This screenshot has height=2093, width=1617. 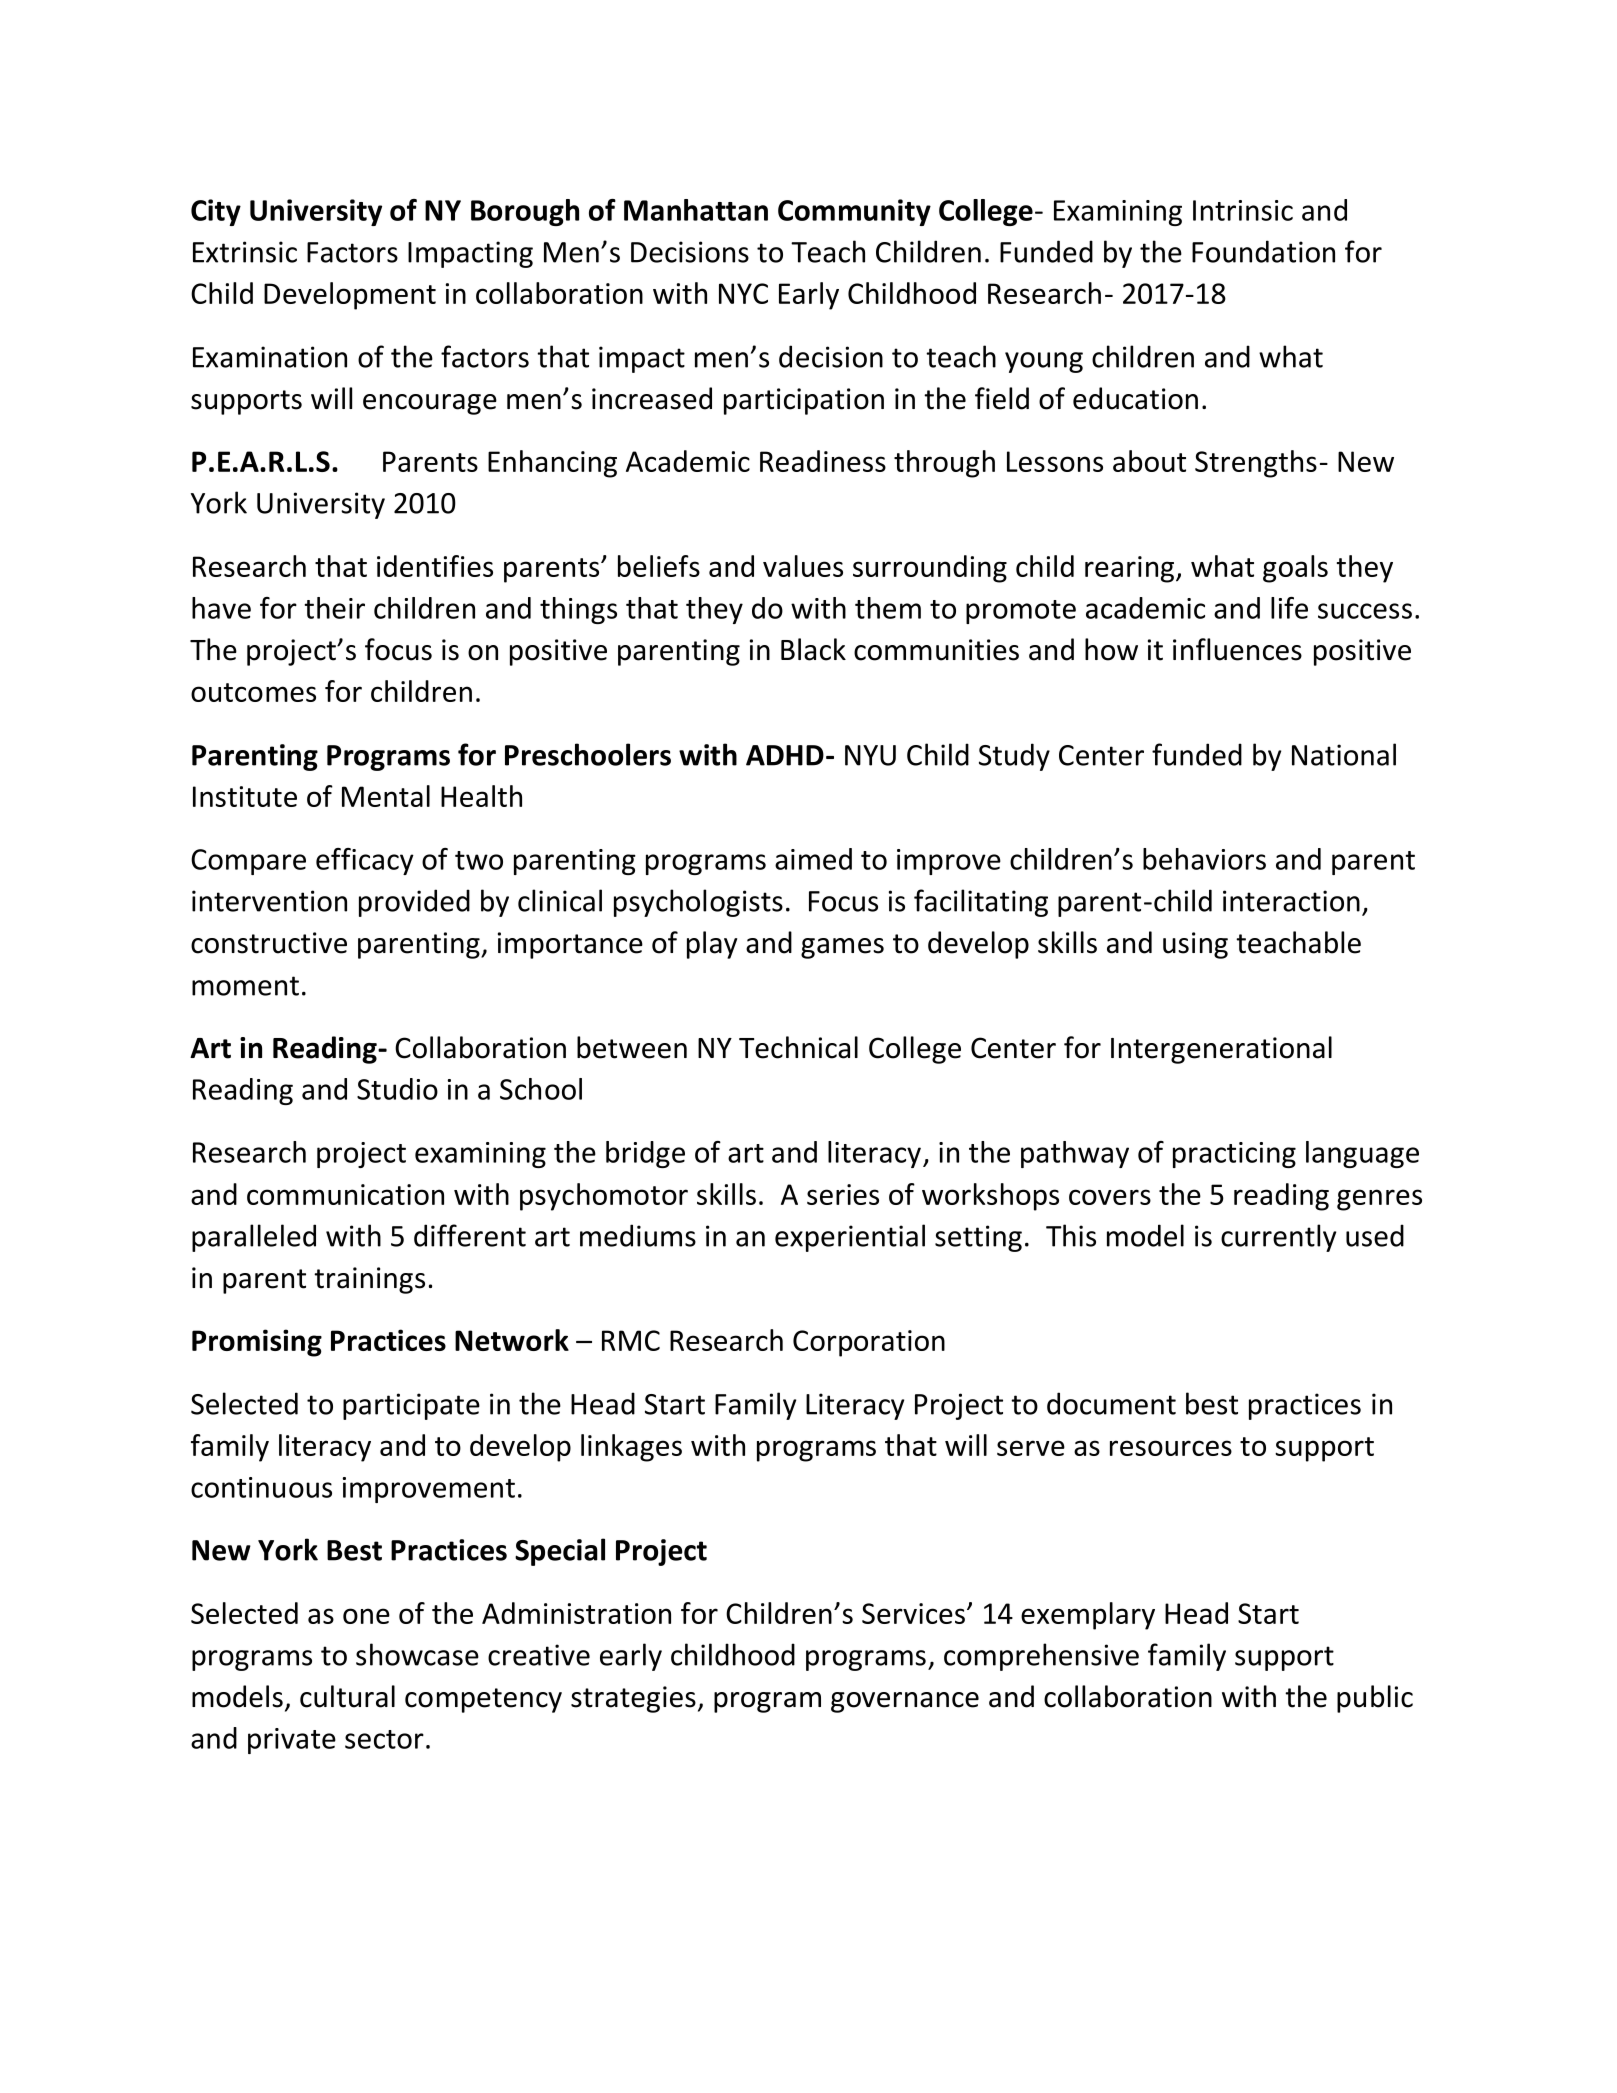 What do you see at coordinates (1289, 608) in the screenshot?
I see `life` at bounding box center [1289, 608].
